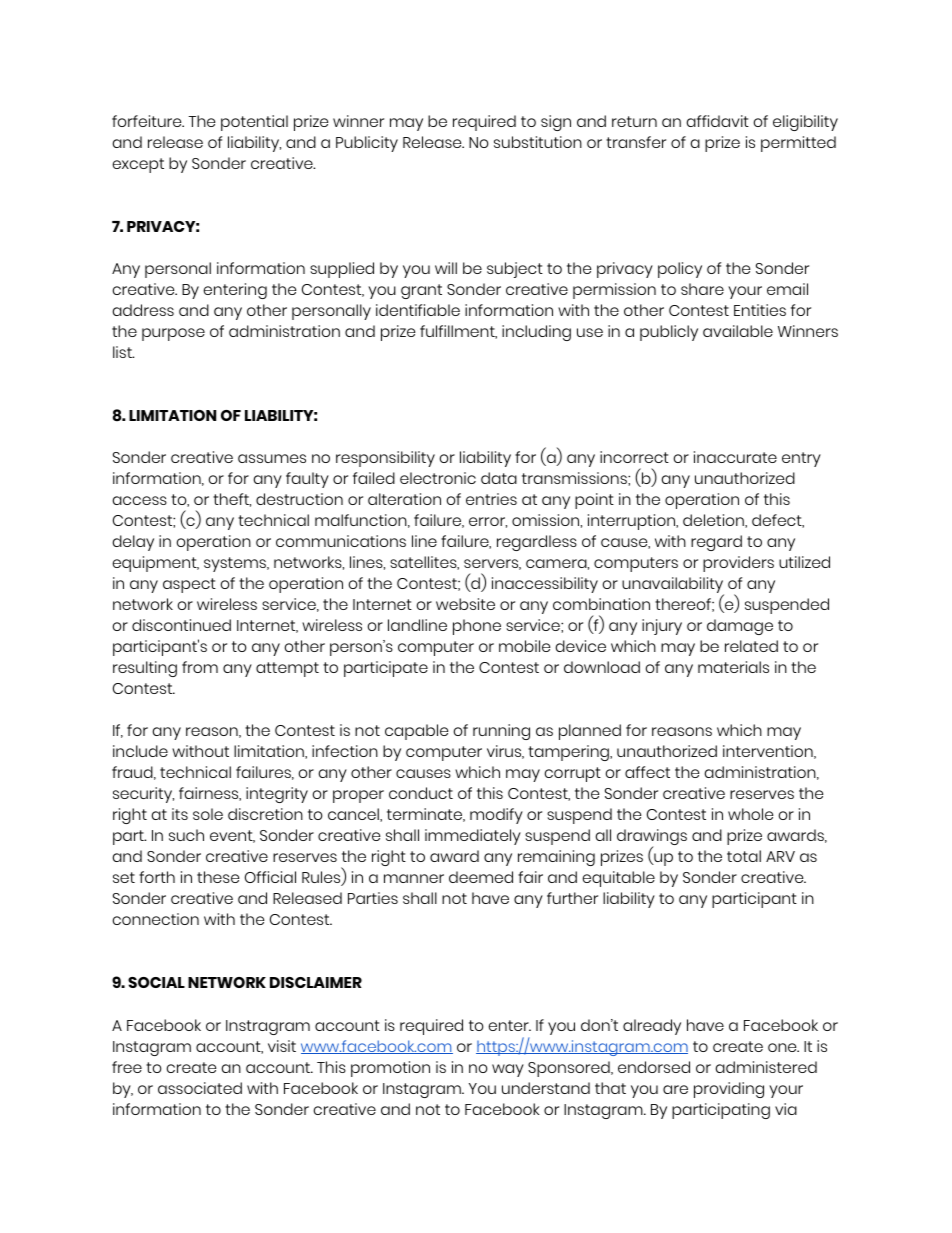  Describe the element at coordinates (254, 123) in the screenshot. I see `potential` at that location.
